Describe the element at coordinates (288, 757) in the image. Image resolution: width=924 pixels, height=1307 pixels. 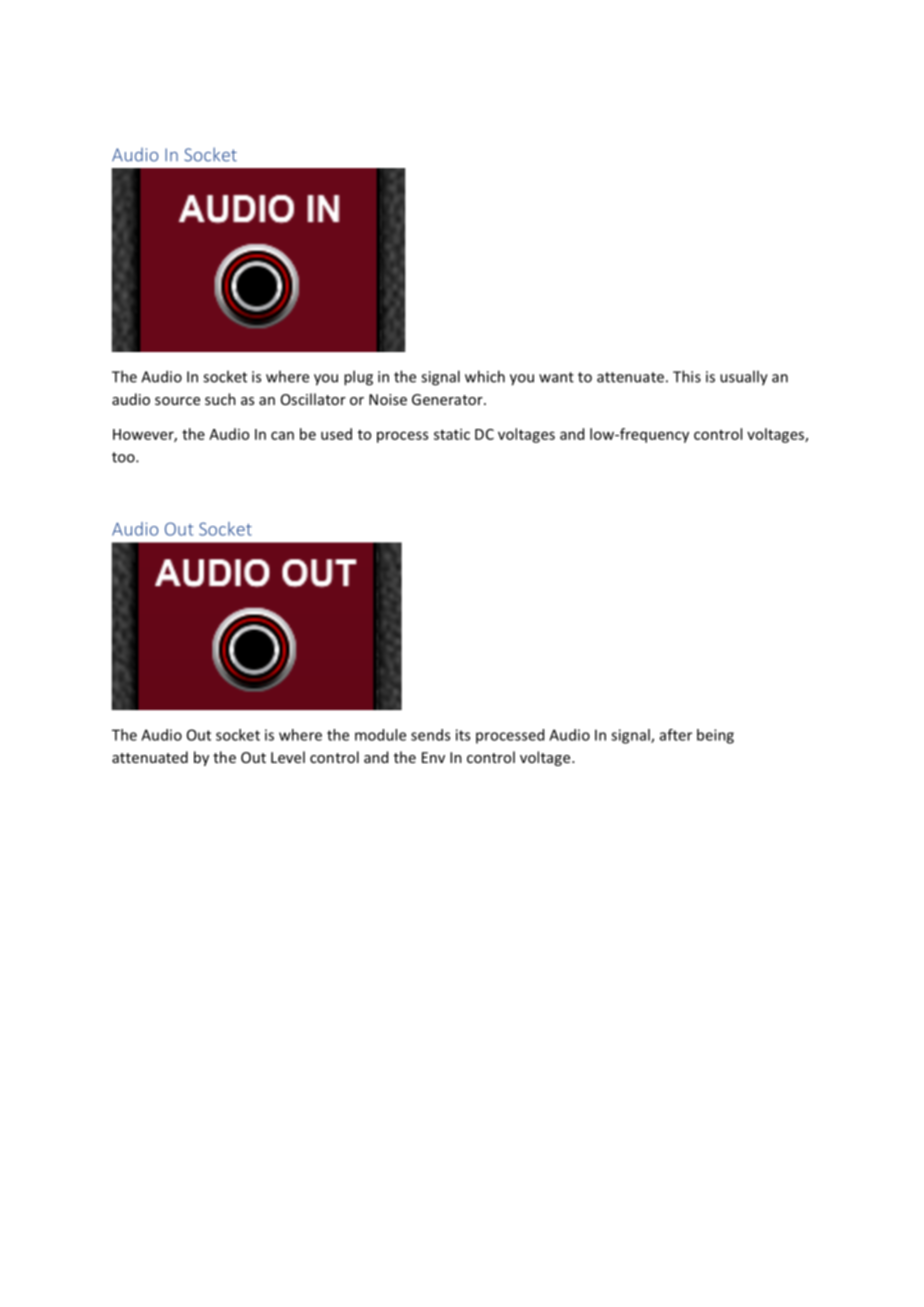
I see `Level` at that location.
